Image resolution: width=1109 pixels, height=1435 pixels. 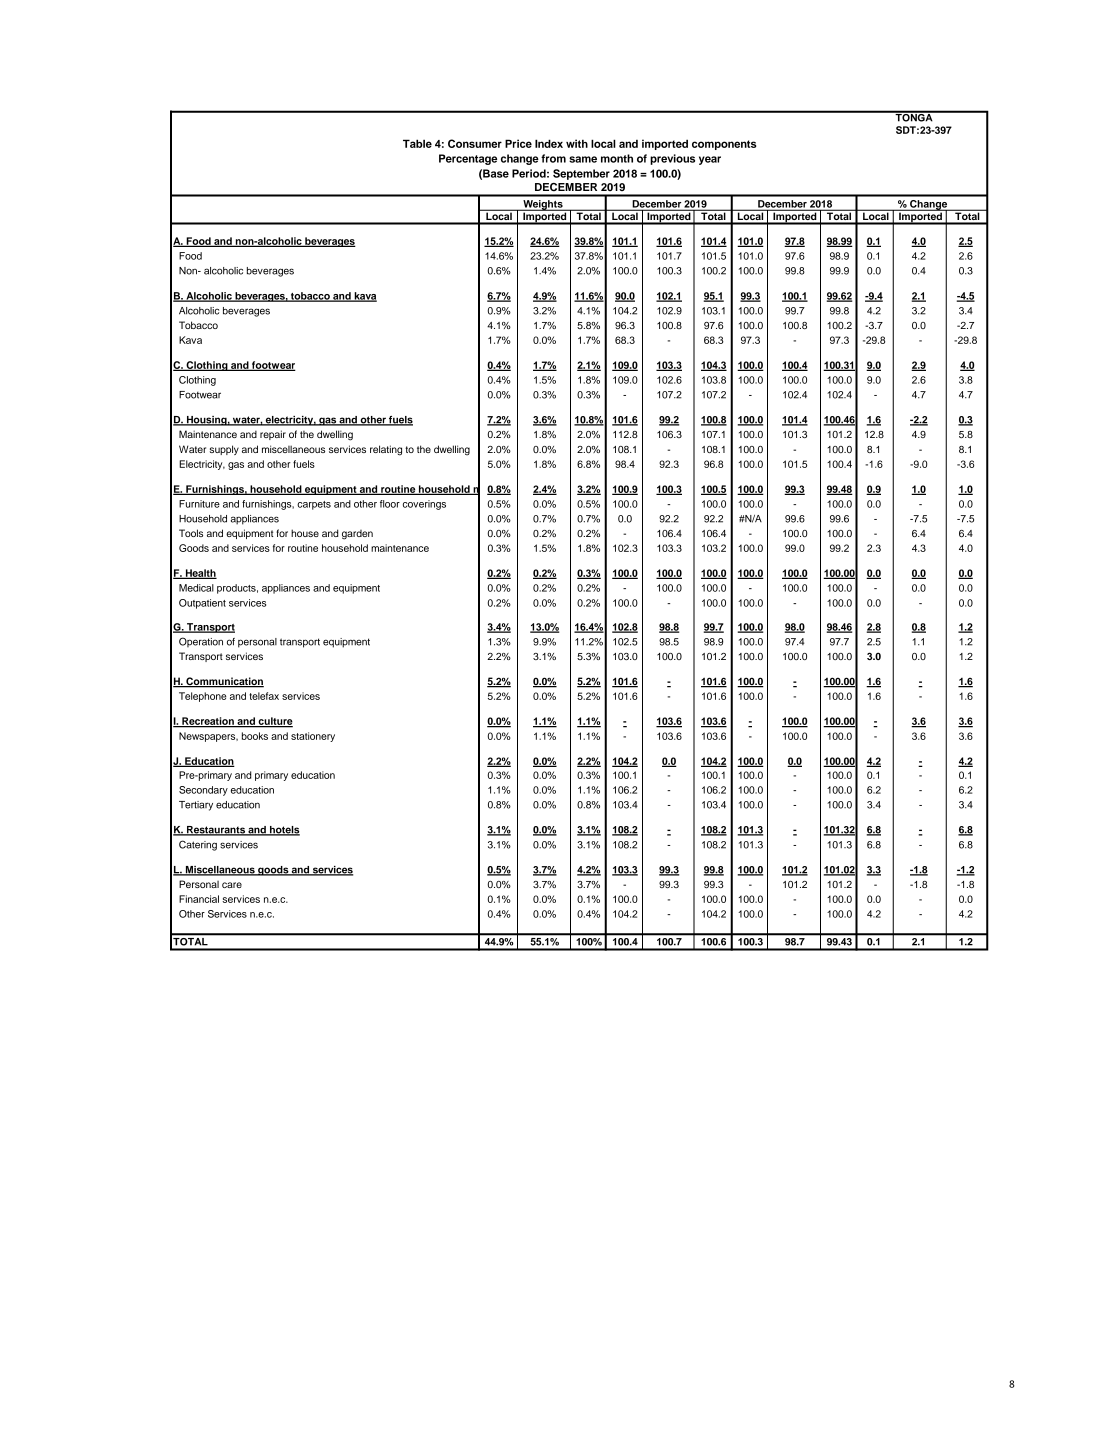 What do you see at coordinates (914, 117) in the screenshot?
I see `TONGA` at bounding box center [914, 117].
